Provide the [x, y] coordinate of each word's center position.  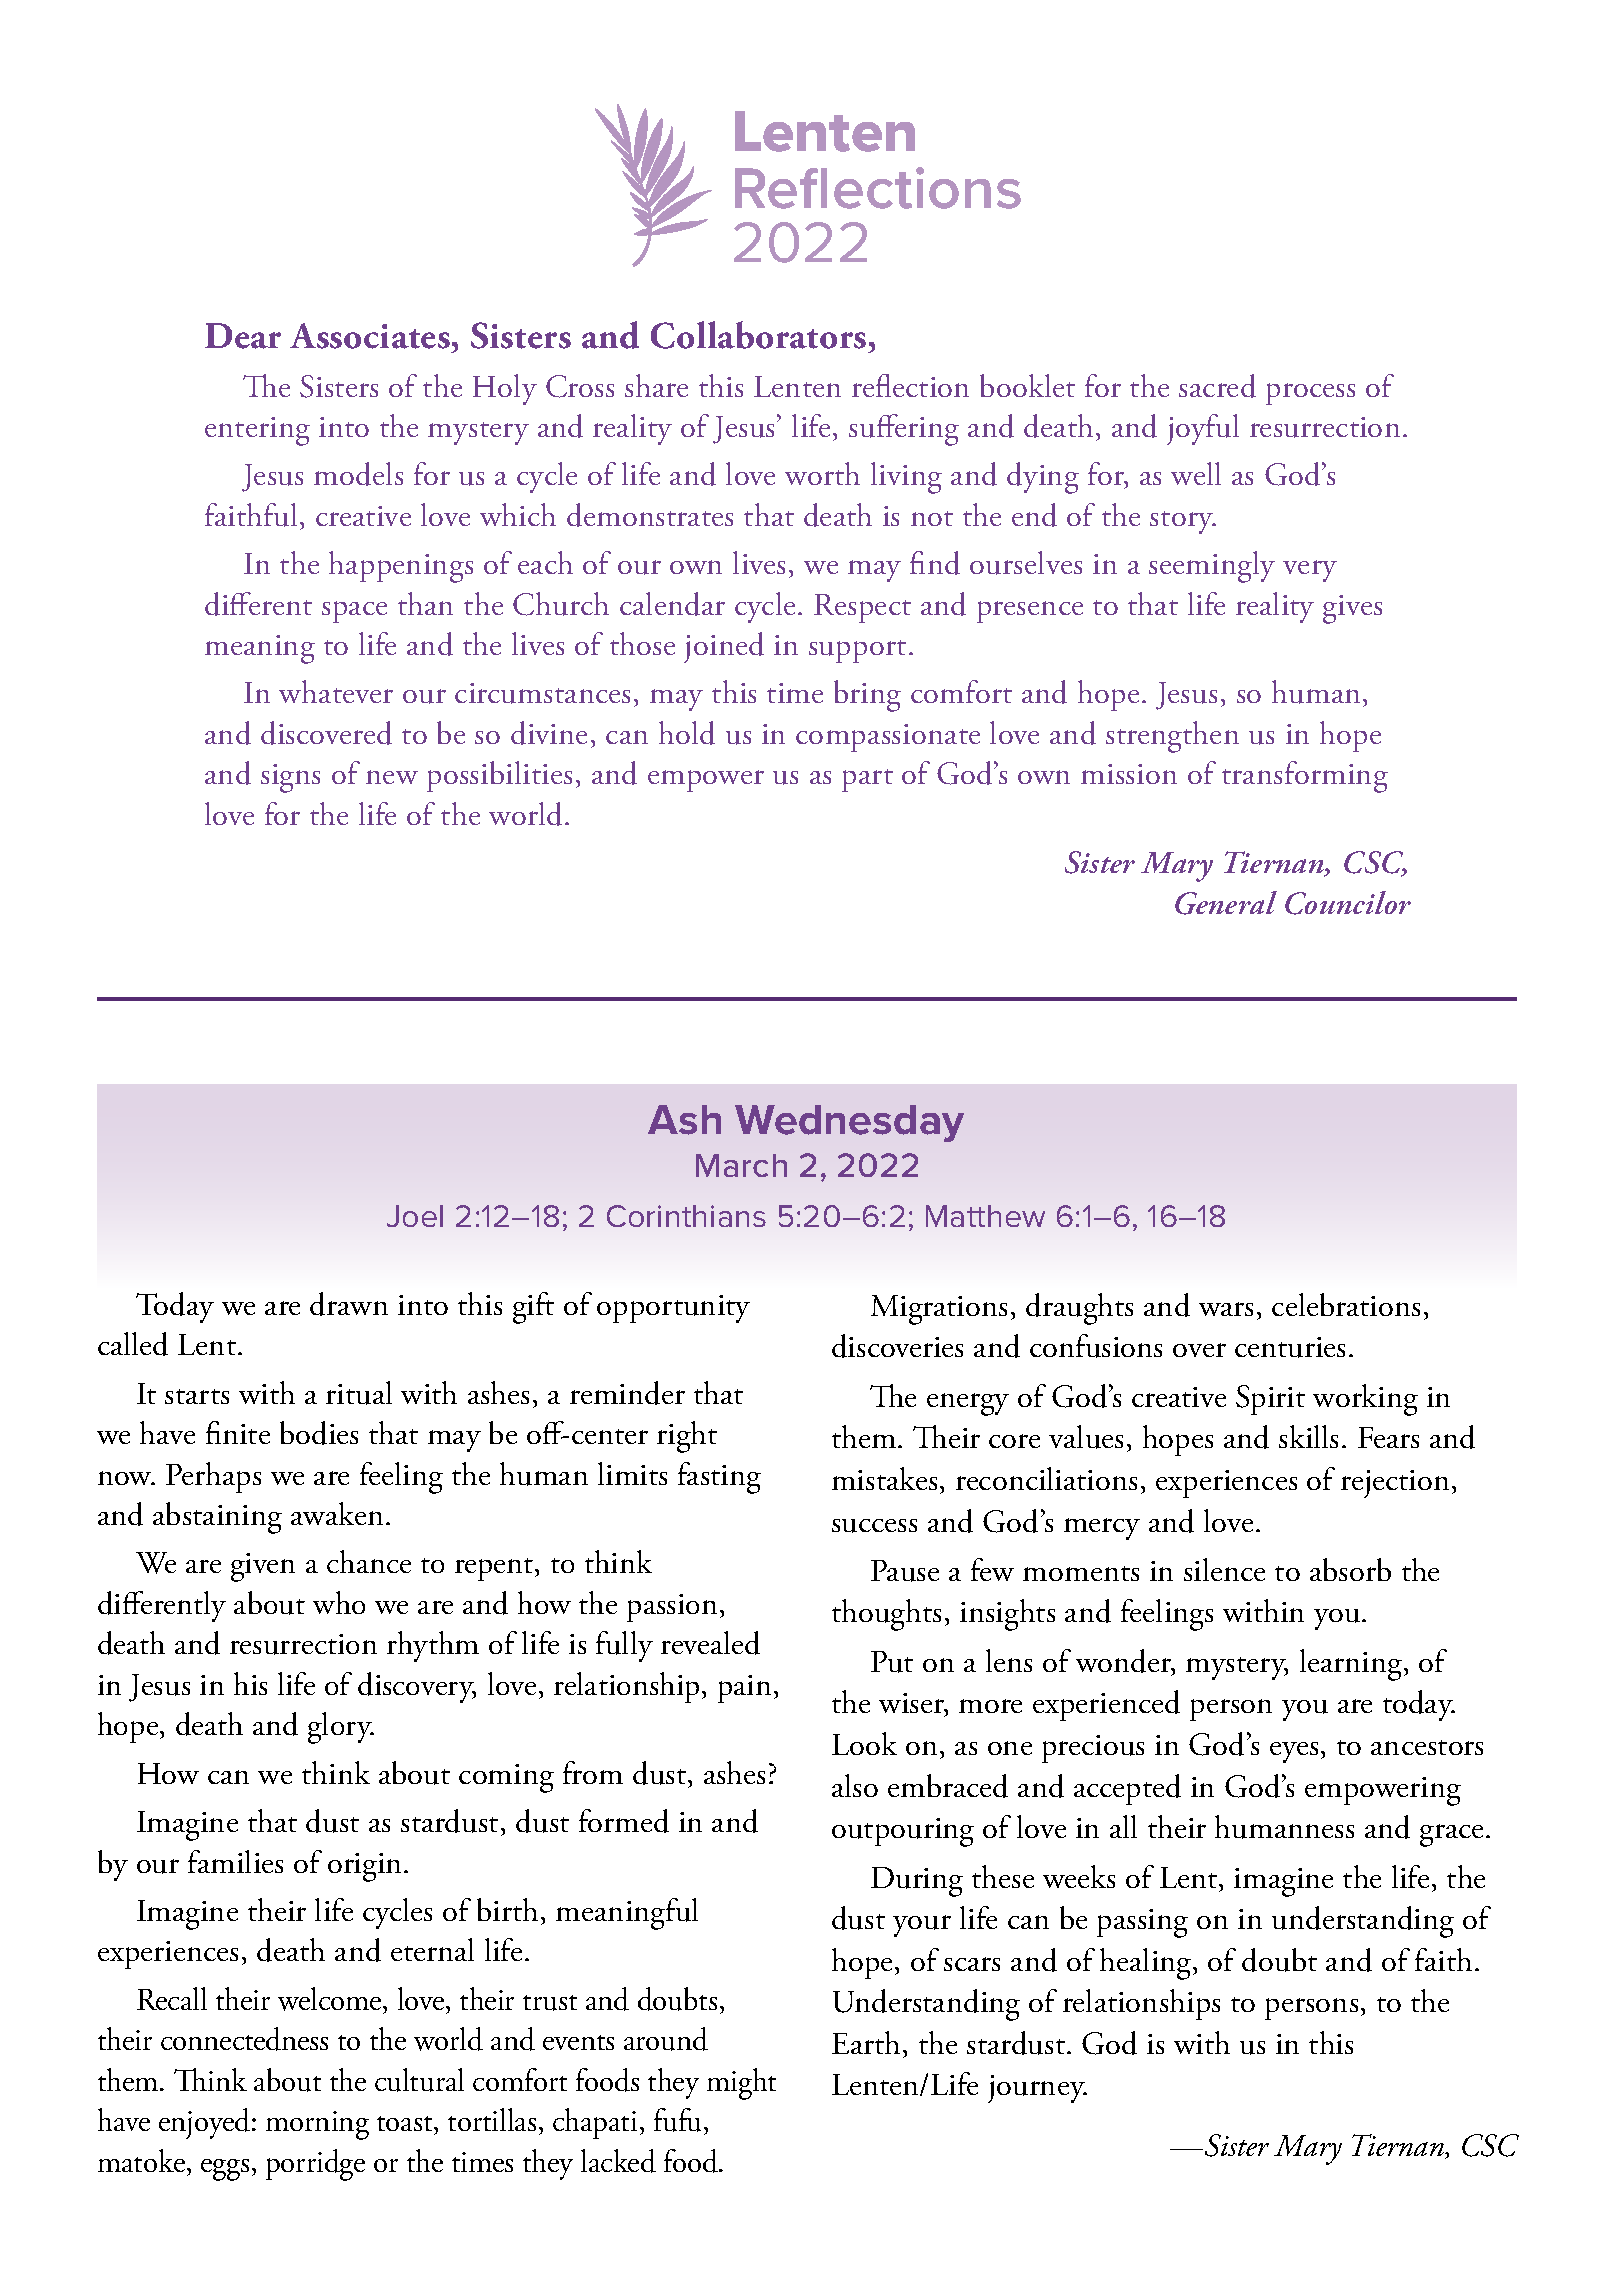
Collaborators [758, 335]
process [1310, 394]
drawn [349, 1304]
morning [317, 2125]
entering [257, 431]
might [741, 2084]
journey [1037, 2089]
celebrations [1346, 1304]
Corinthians [686, 1216]
